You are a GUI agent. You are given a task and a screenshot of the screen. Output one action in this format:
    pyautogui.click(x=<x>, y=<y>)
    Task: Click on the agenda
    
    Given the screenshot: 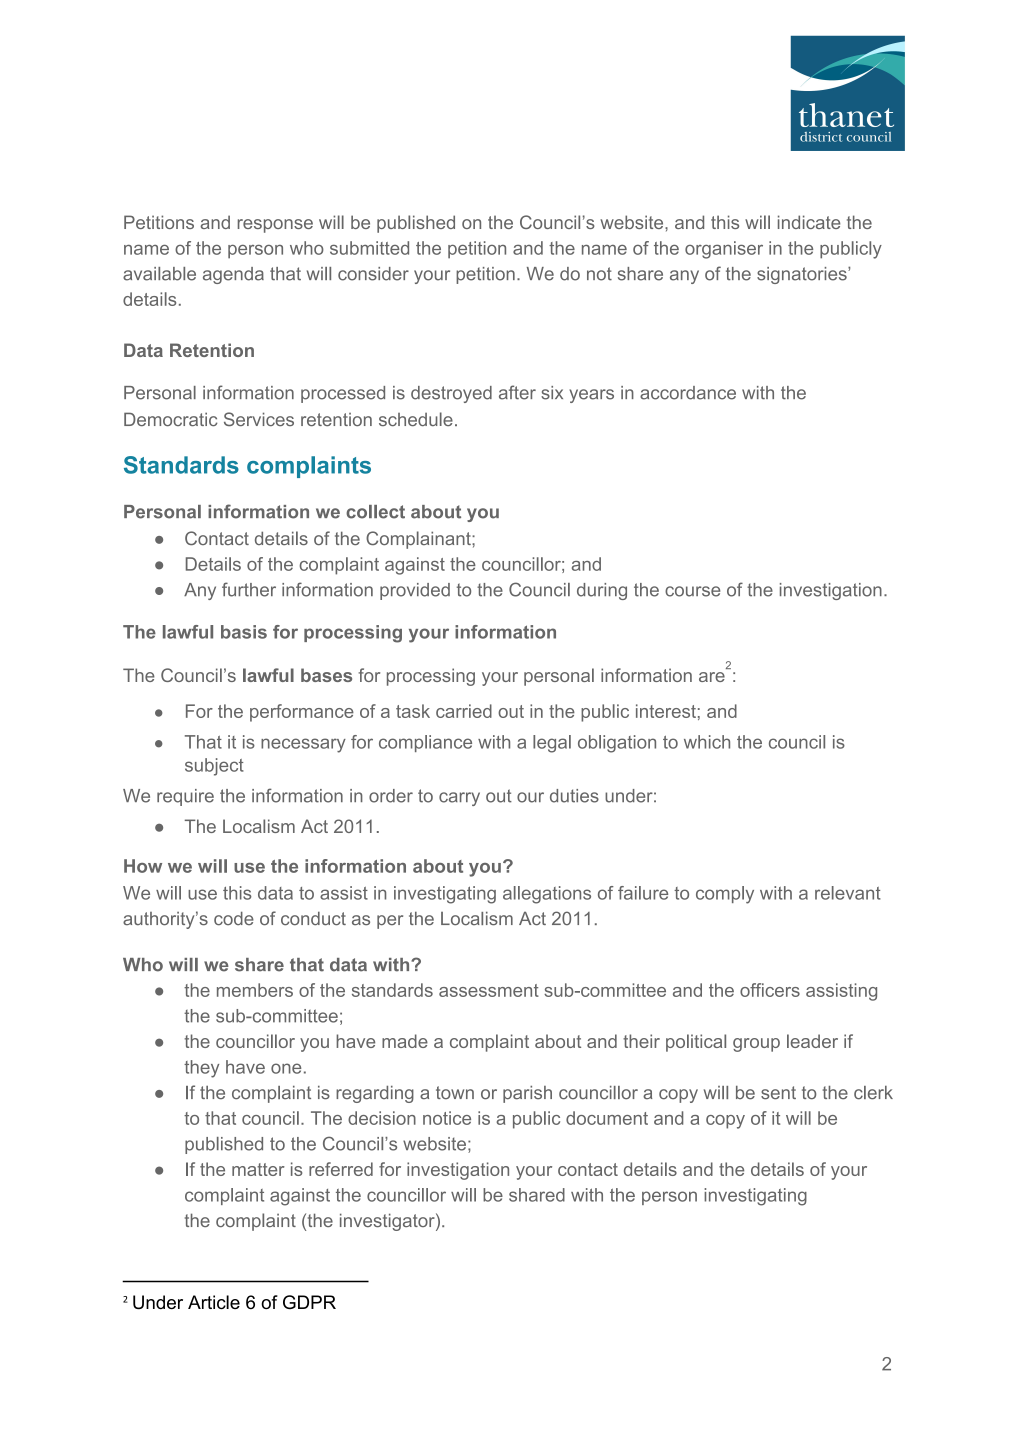 What is the action you would take?
    pyautogui.click(x=233, y=275)
